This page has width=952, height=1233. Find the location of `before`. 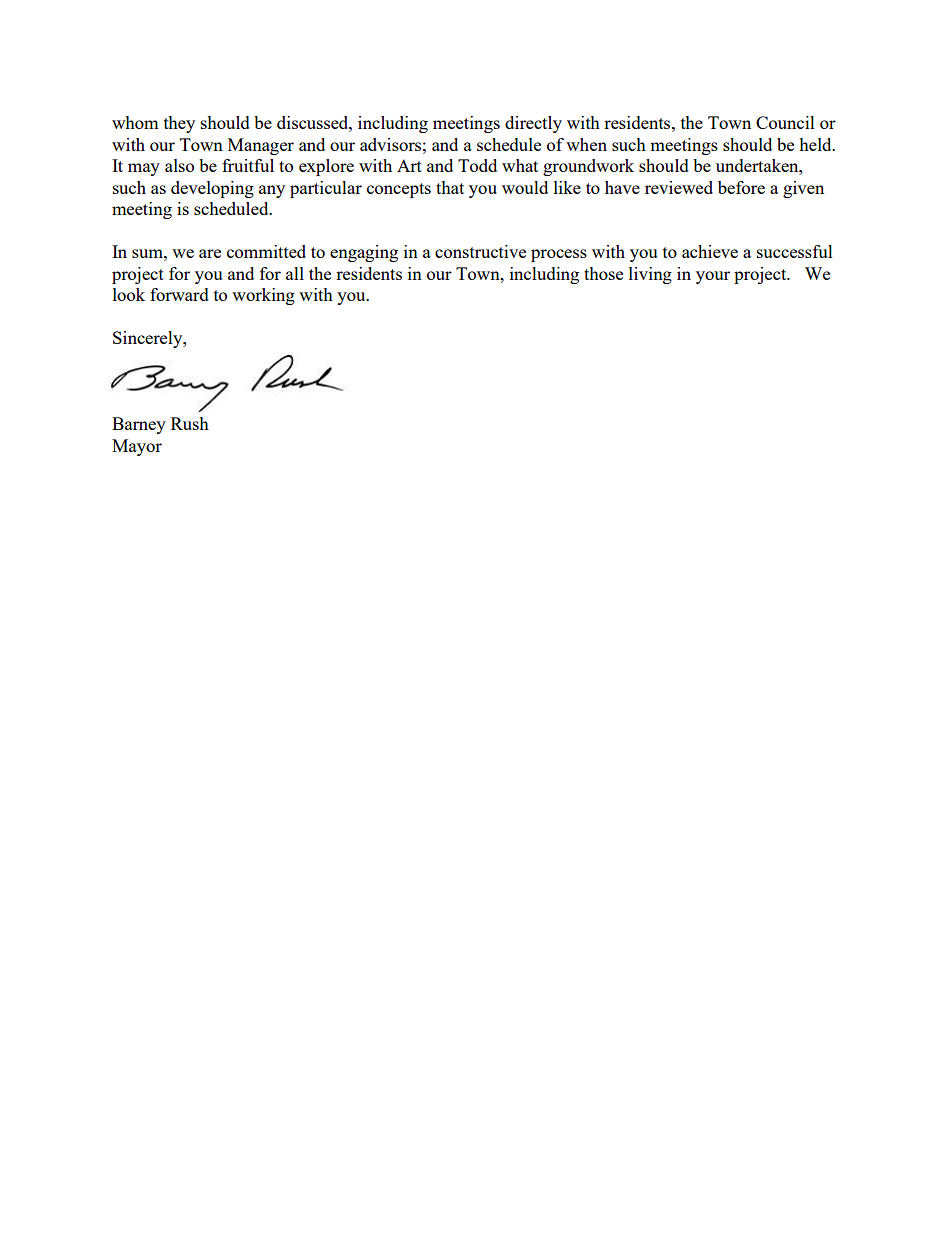

before is located at coordinates (741, 187).
